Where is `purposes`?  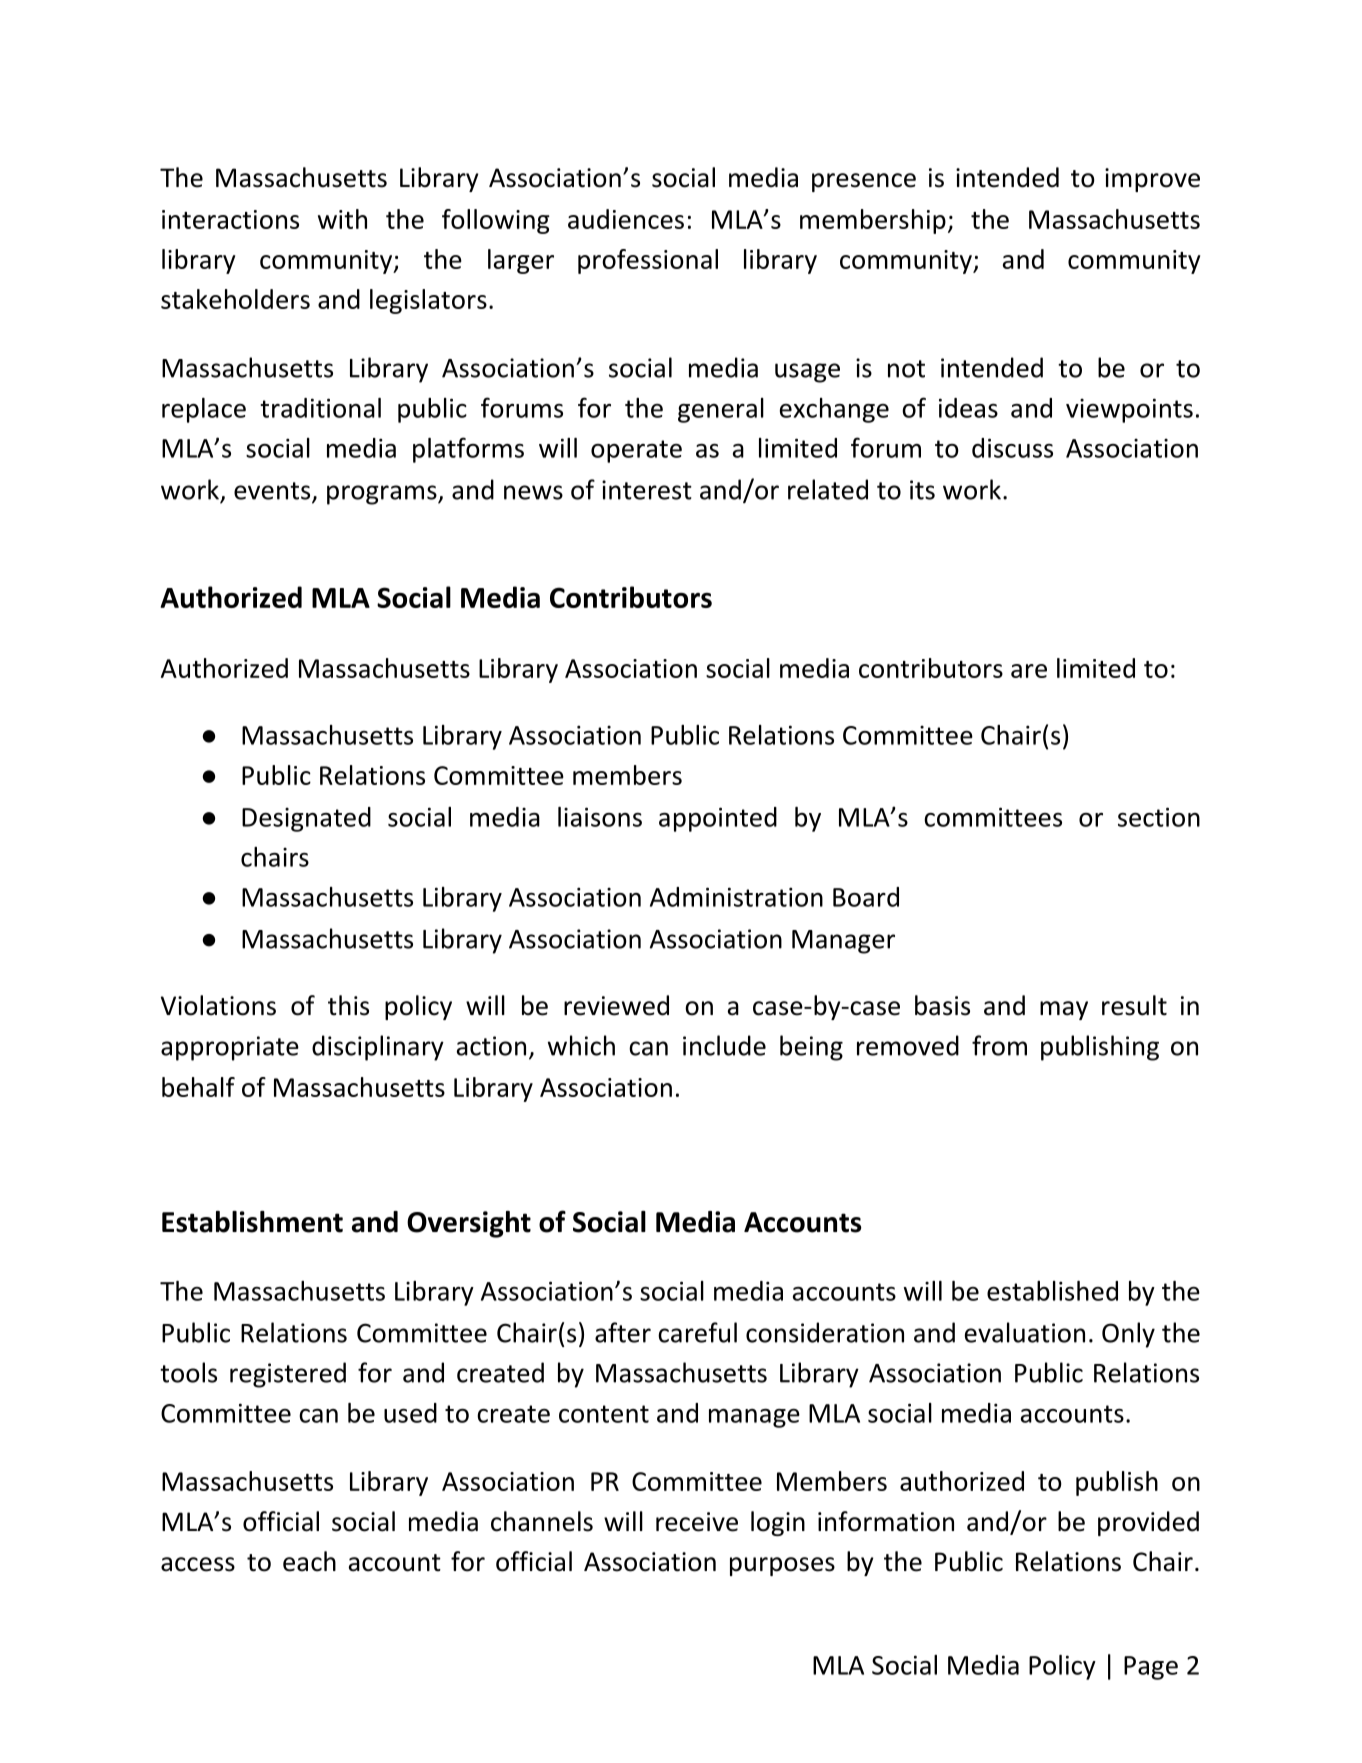 purposes is located at coordinates (782, 1566).
